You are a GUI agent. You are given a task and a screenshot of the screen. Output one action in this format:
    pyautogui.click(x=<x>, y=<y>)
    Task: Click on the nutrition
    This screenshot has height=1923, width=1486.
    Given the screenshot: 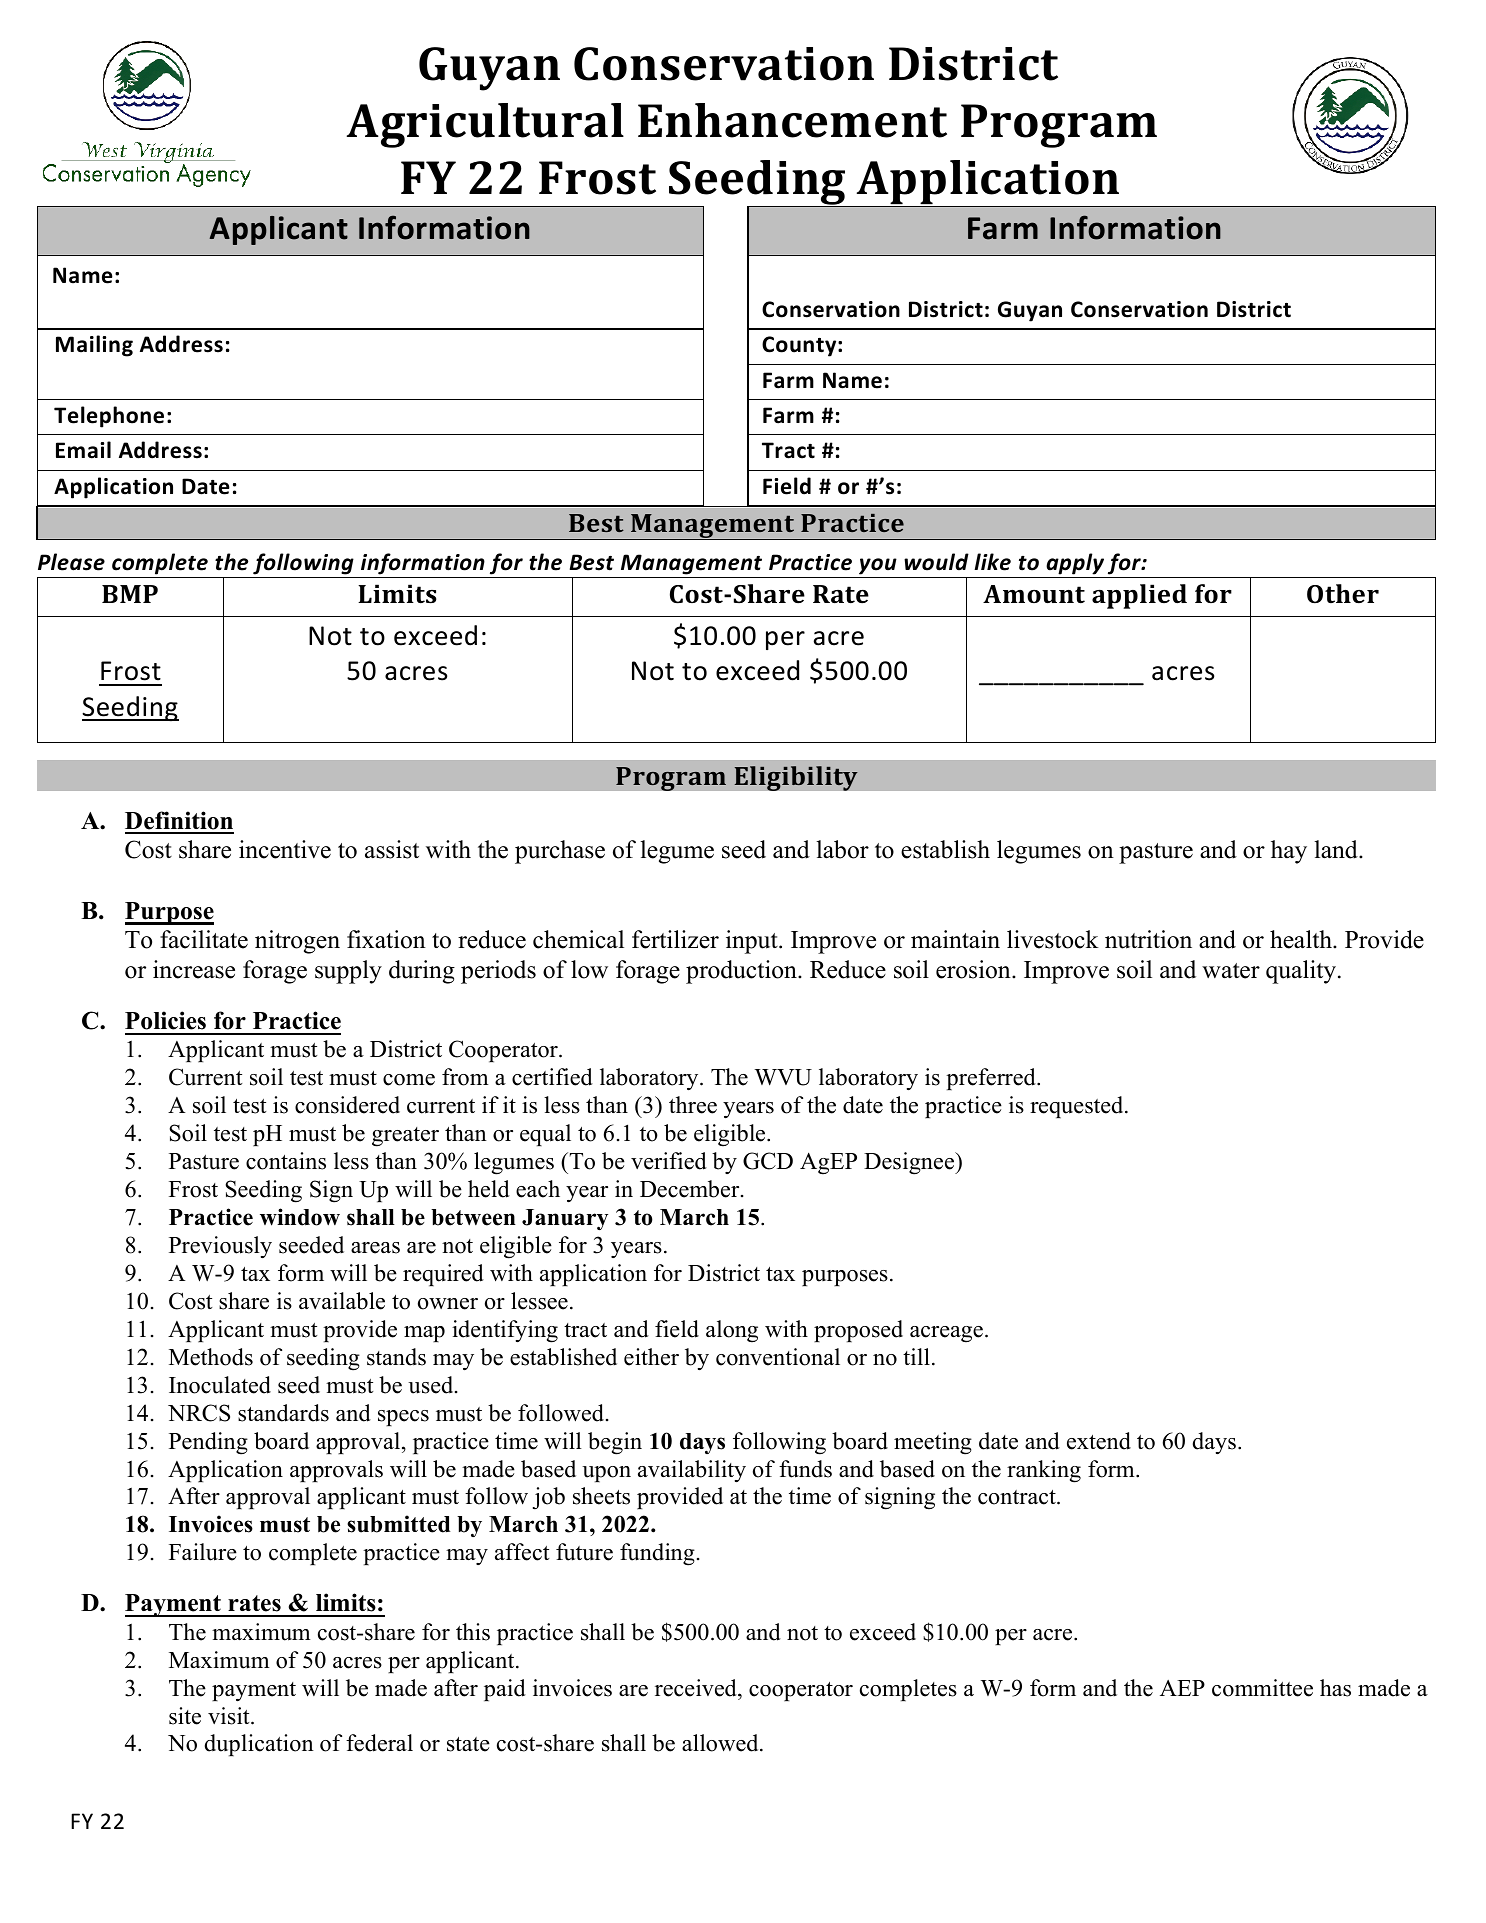 What is the action you would take?
    pyautogui.click(x=1148, y=939)
